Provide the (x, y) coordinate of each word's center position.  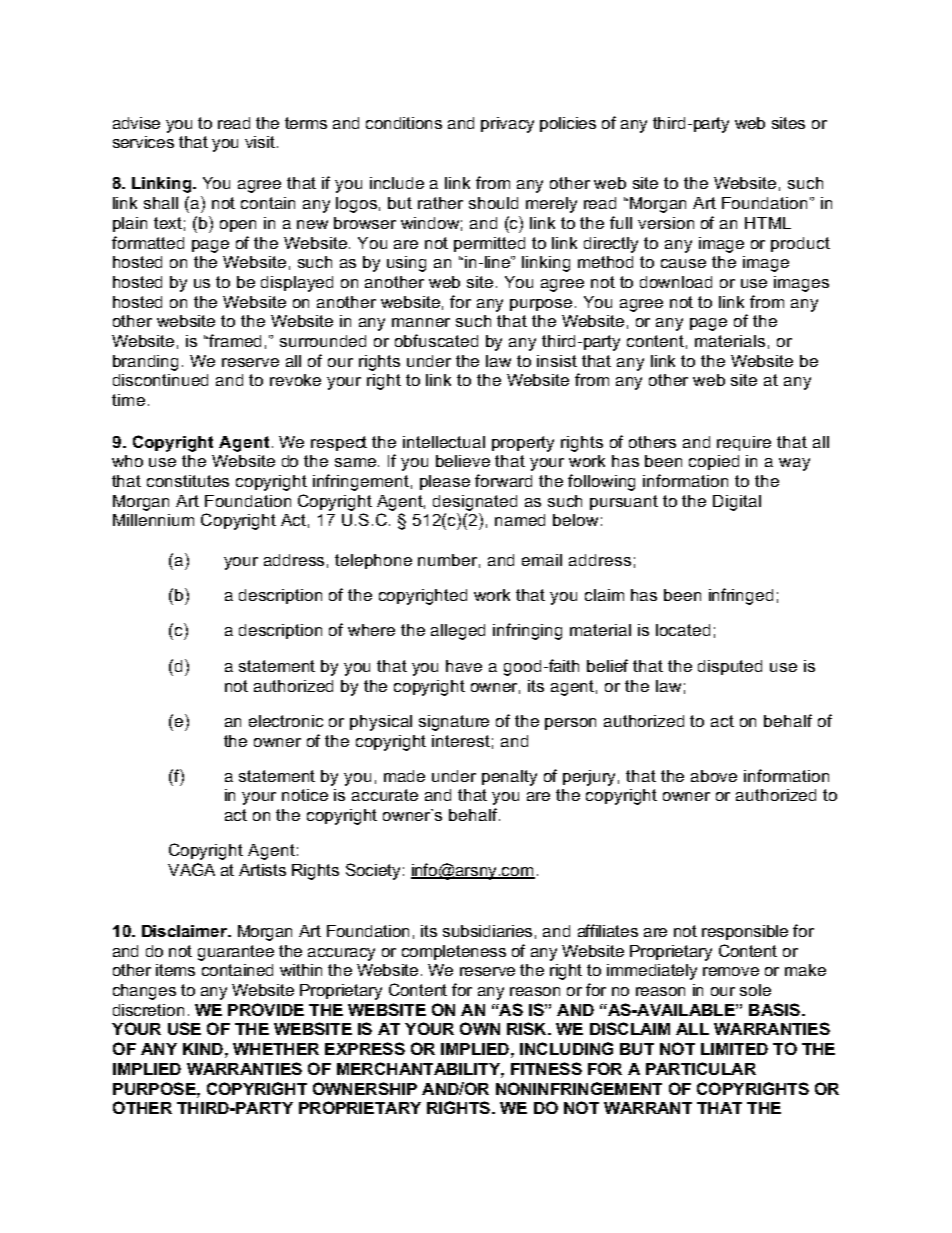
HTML (768, 223)
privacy (507, 125)
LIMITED (734, 1049)
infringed (741, 596)
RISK (528, 1028)
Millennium (153, 520)
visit (260, 142)
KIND (203, 1049)
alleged (458, 632)
